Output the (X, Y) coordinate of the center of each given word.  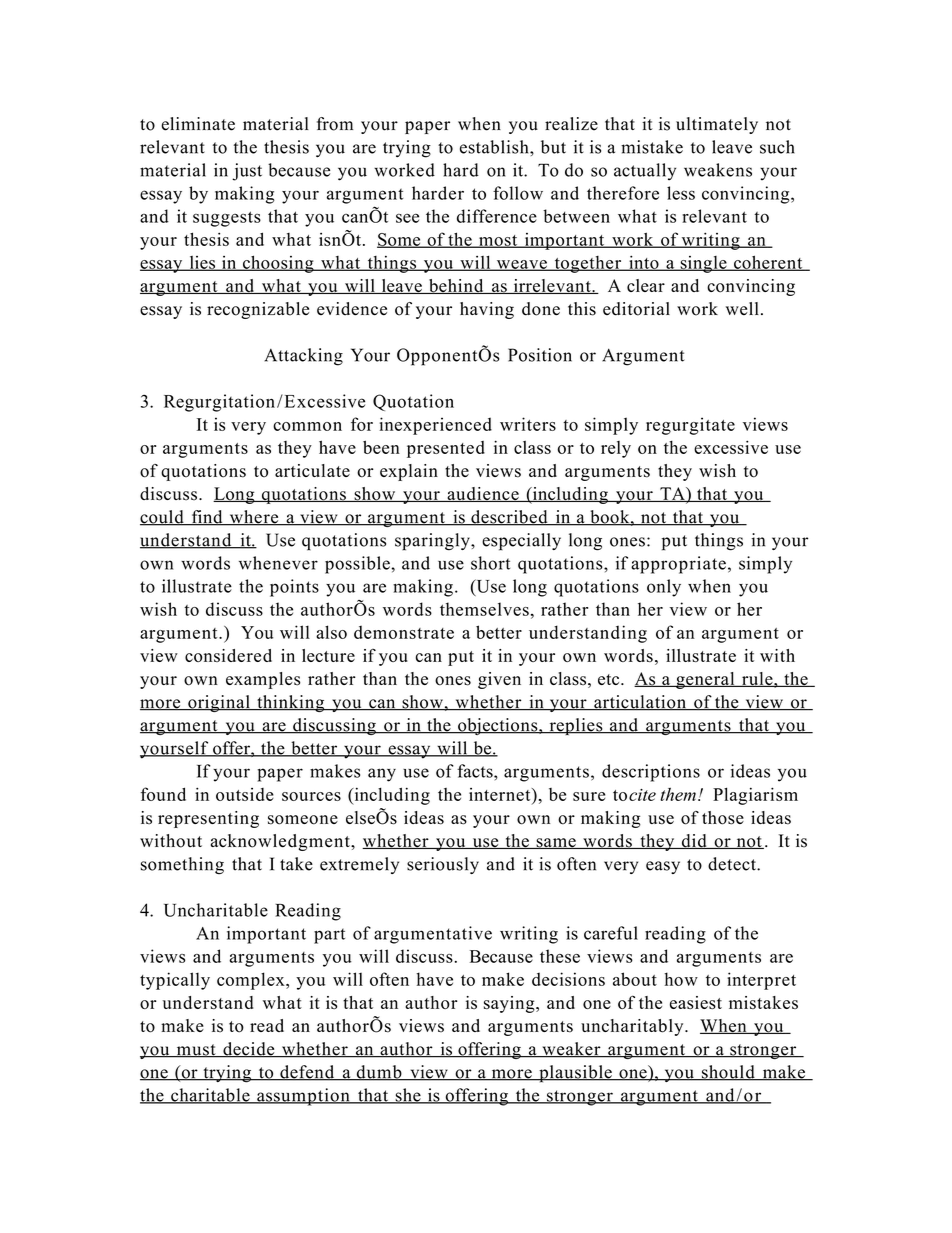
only (664, 588)
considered (228, 655)
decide (249, 1050)
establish (495, 147)
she (408, 1096)
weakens (718, 170)
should (728, 1073)
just (247, 172)
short (490, 563)
